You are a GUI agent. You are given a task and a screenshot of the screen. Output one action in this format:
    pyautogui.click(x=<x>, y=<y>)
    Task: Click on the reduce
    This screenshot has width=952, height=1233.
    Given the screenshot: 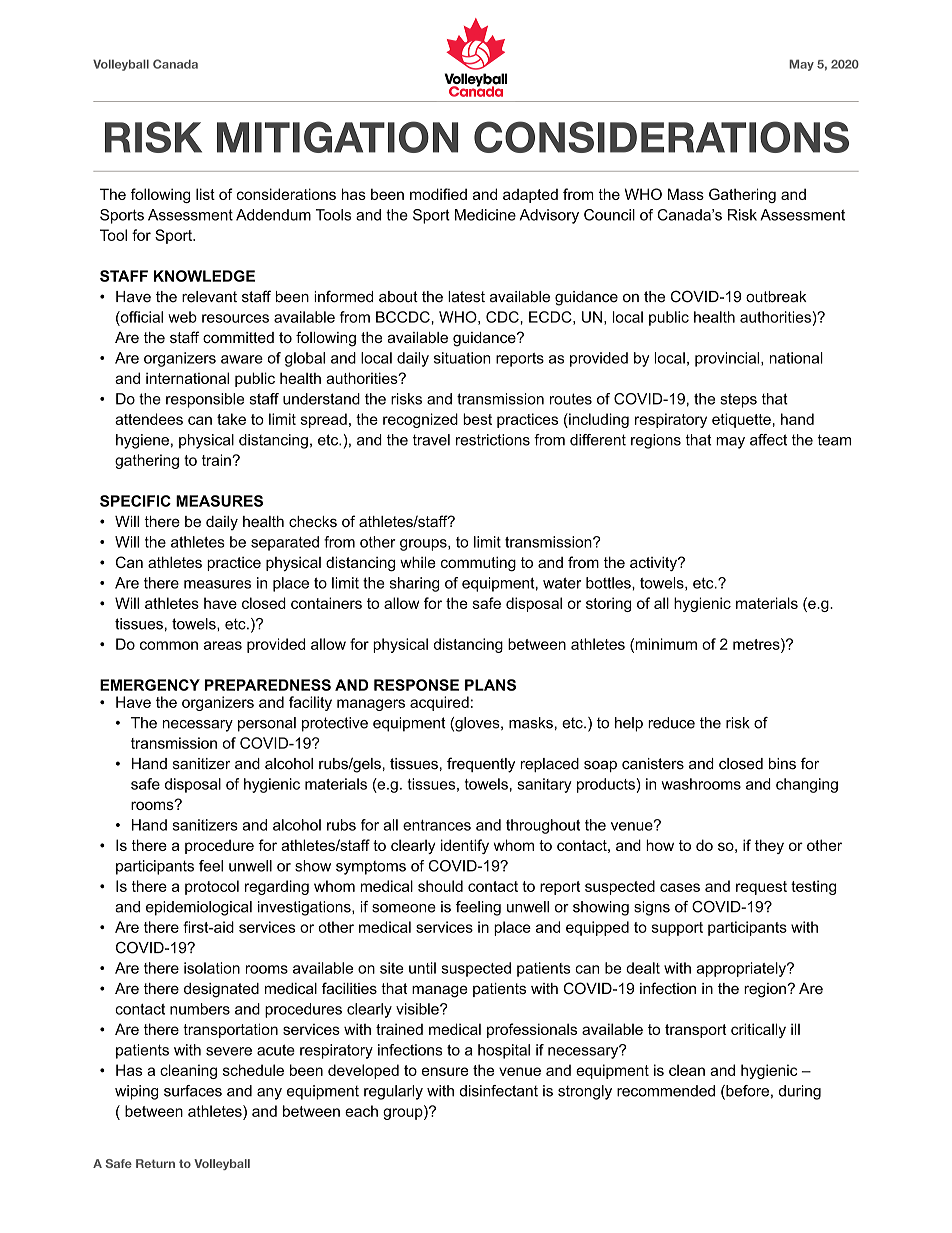 What is the action you would take?
    pyautogui.click(x=671, y=723)
